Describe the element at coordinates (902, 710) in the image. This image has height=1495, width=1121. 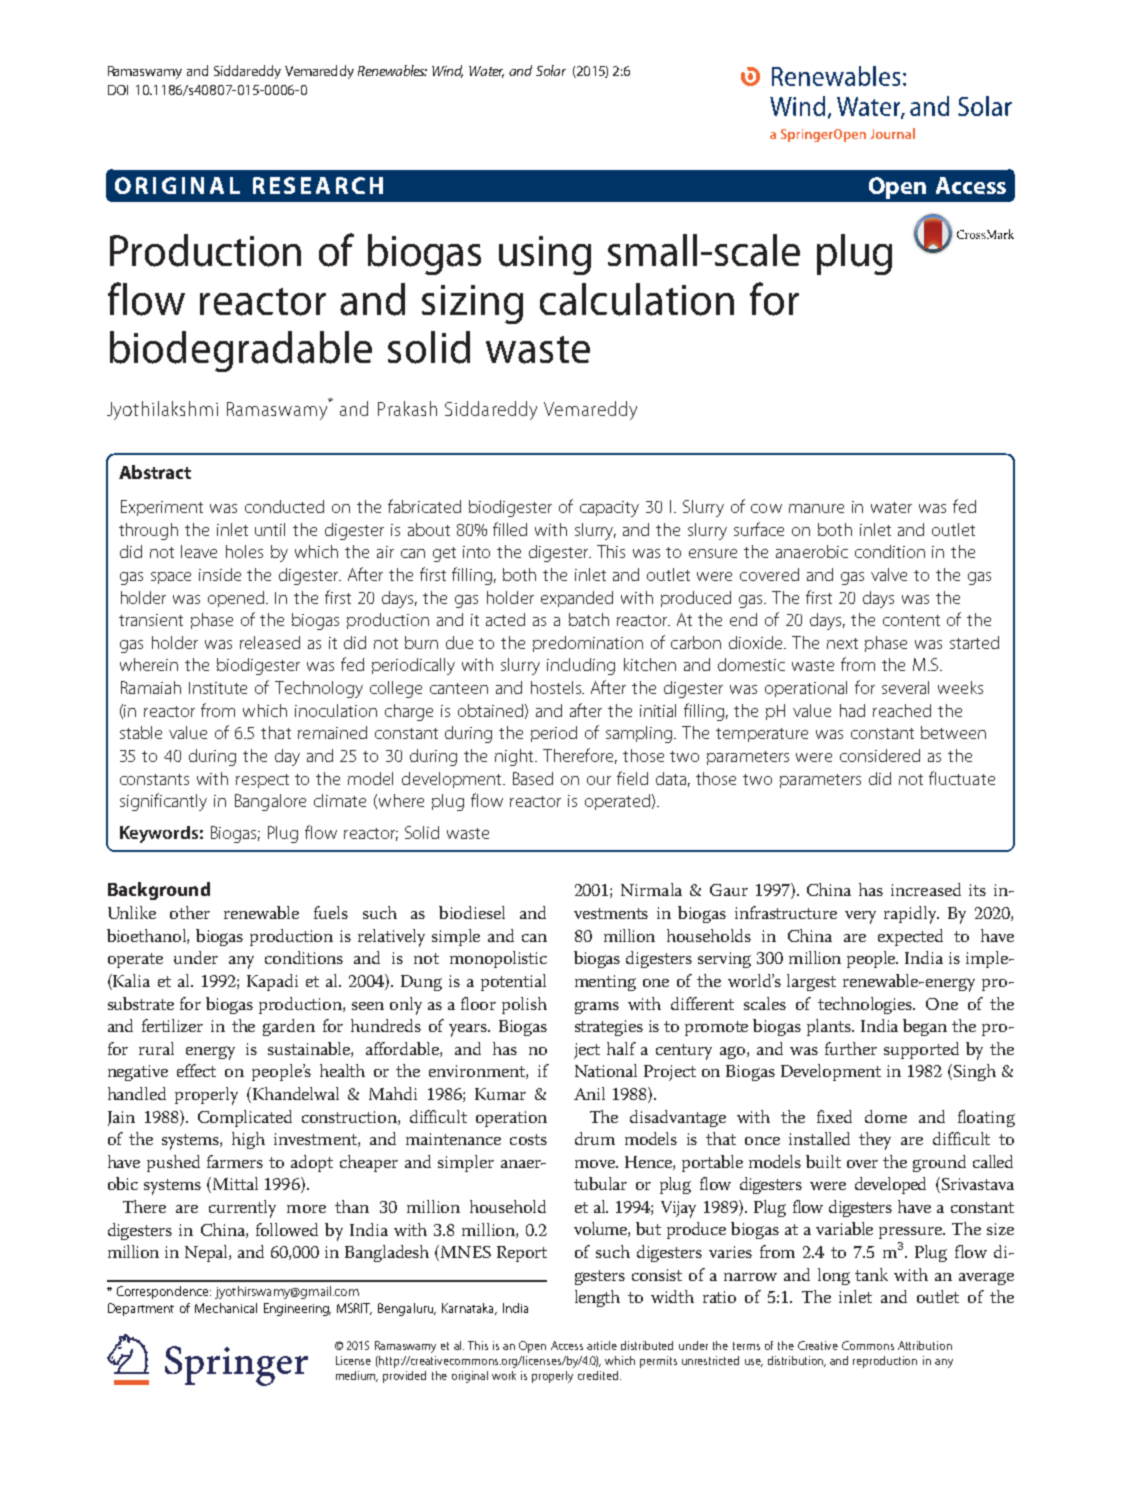
I see `reached` at that location.
